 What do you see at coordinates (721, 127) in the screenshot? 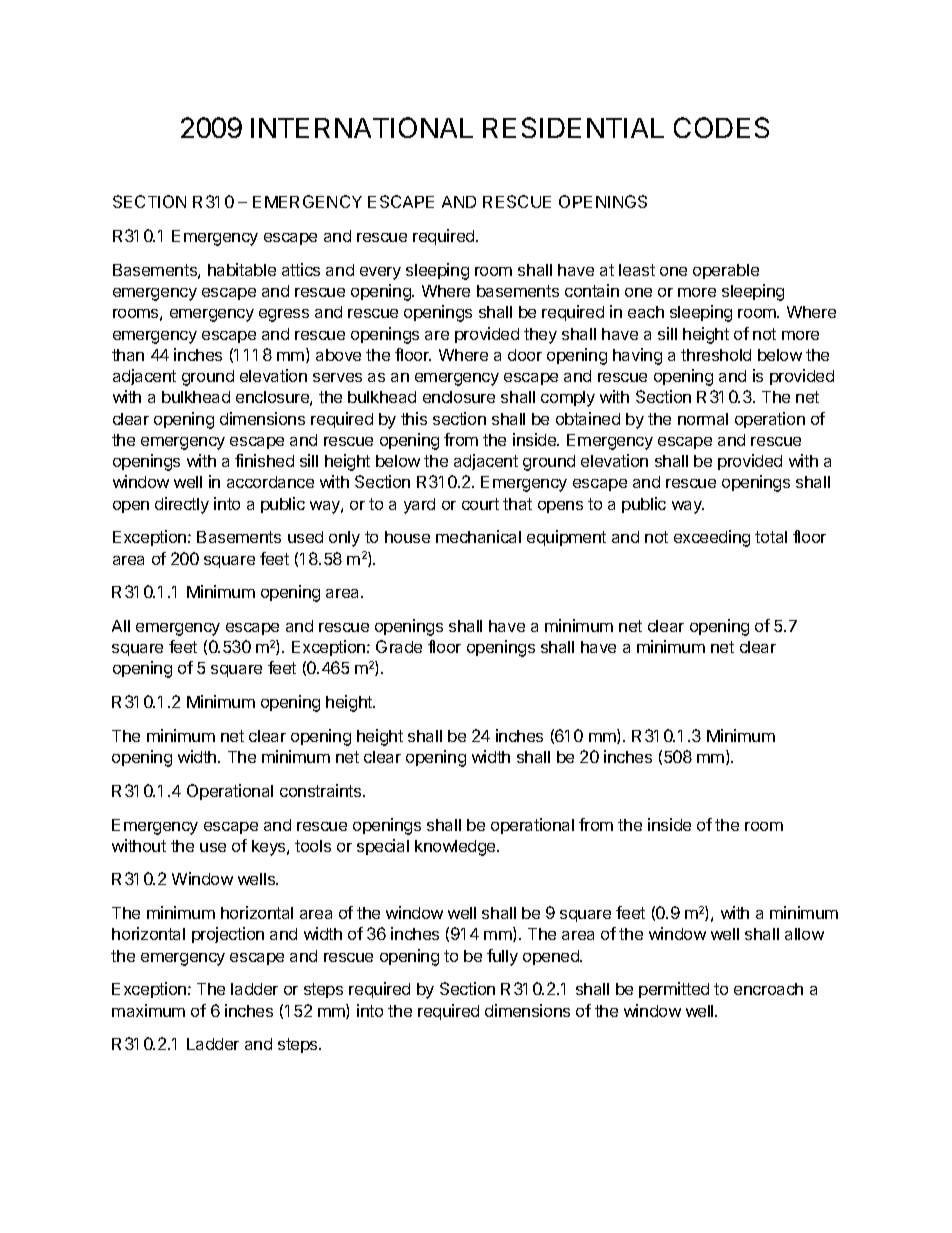
I see `CODES` at bounding box center [721, 127].
